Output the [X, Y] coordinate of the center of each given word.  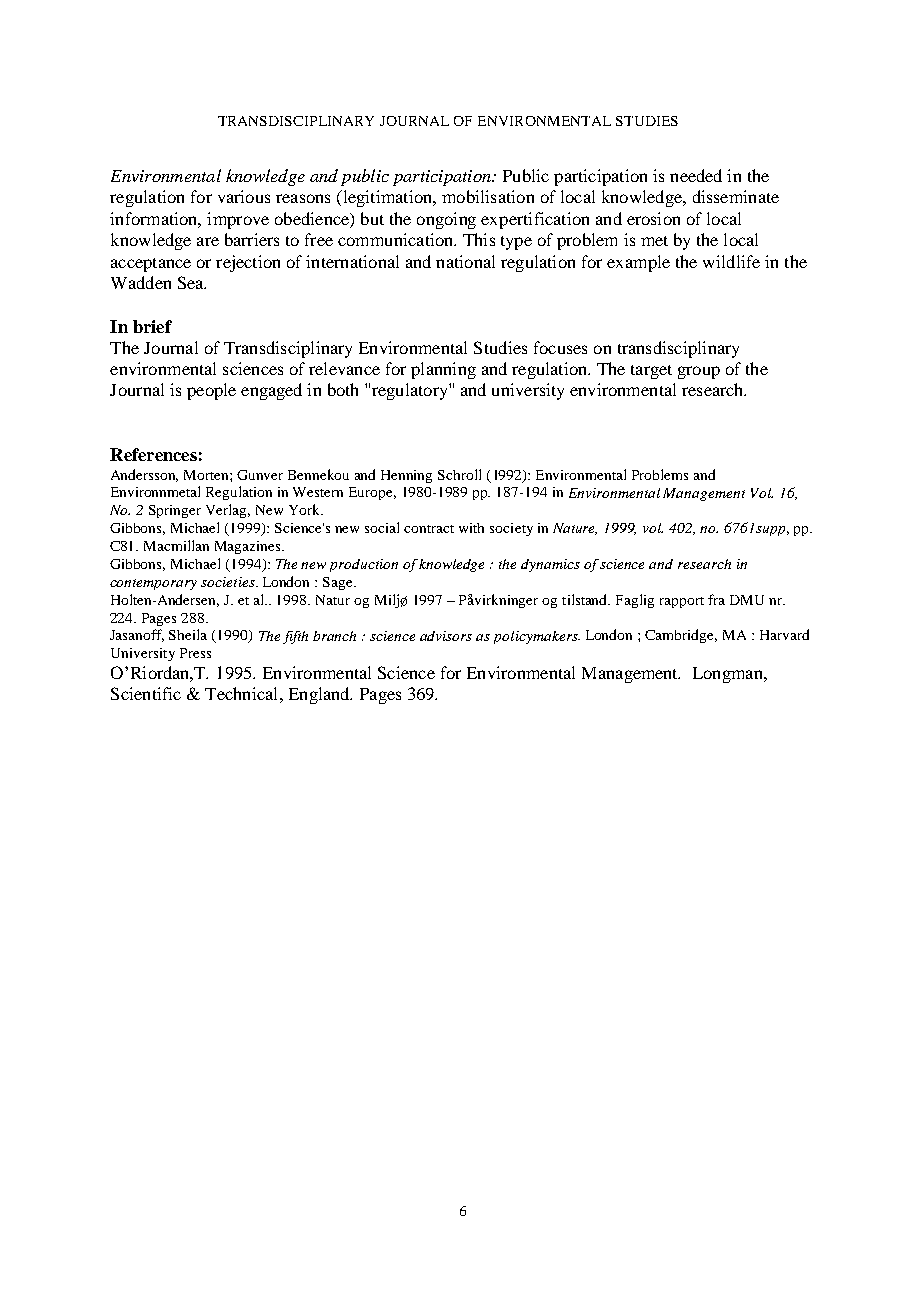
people [211, 391]
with [471, 528]
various [244, 196]
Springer [175, 511]
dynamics [550, 565]
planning [443, 370]
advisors [446, 636]
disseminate [736, 196]
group [699, 372]
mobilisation [488, 196]
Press [195, 653]
